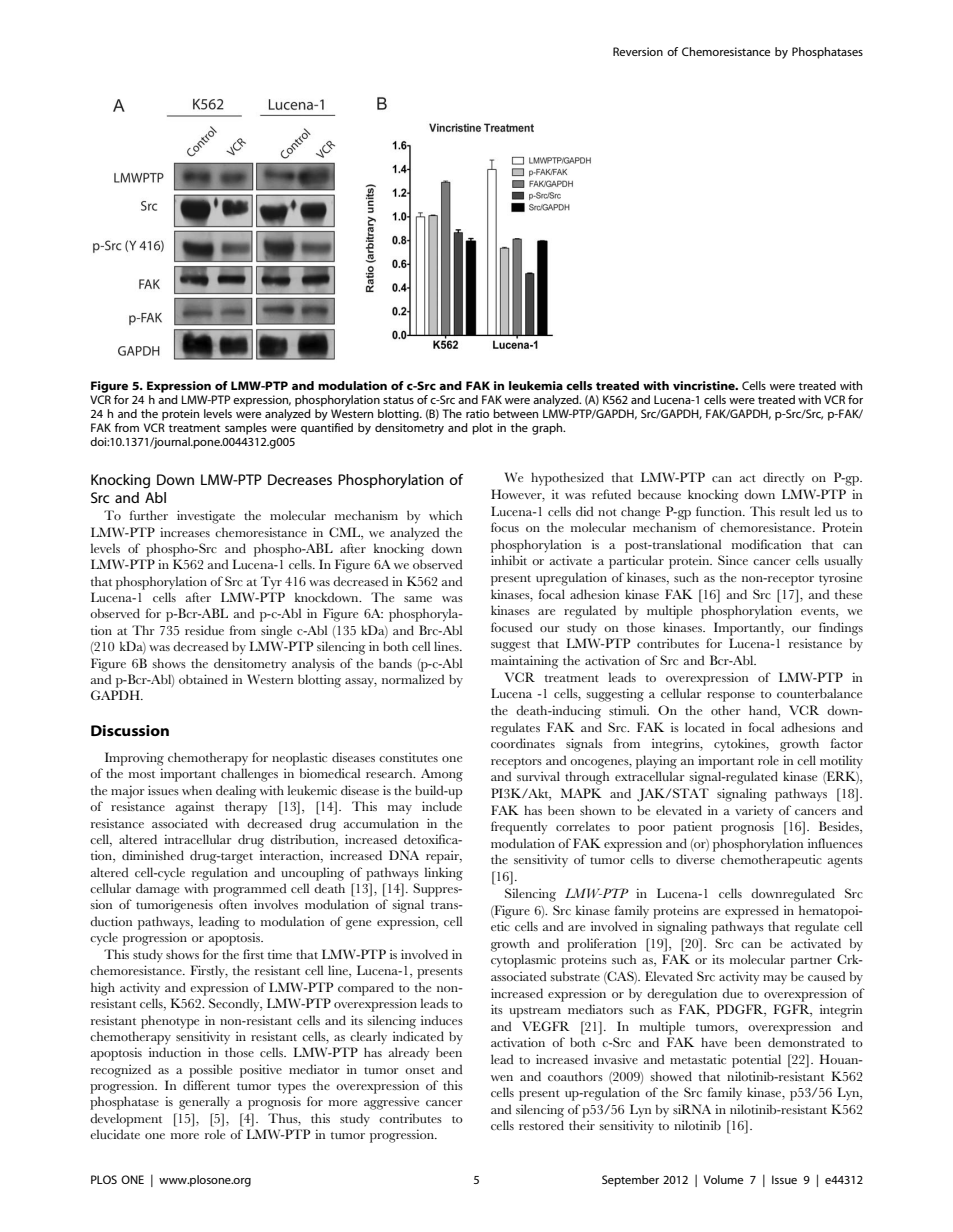 The width and height of the document is (953, 1232). What do you see at coordinates (246, 429) in the document?
I see `samples` at bounding box center [246, 429].
